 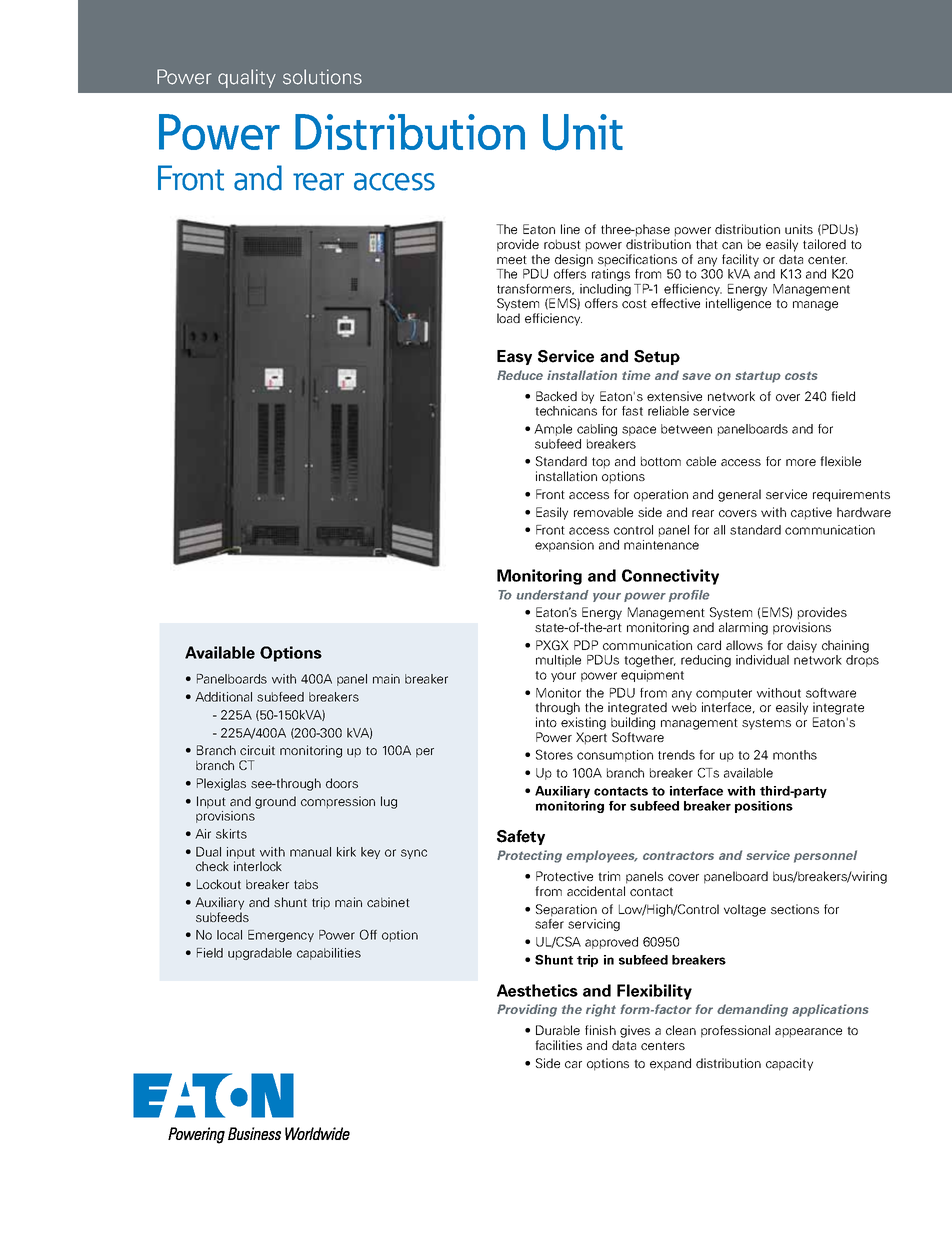 What do you see at coordinates (558, 1030) in the document?
I see `Durable` at bounding box center [558, 1030].
